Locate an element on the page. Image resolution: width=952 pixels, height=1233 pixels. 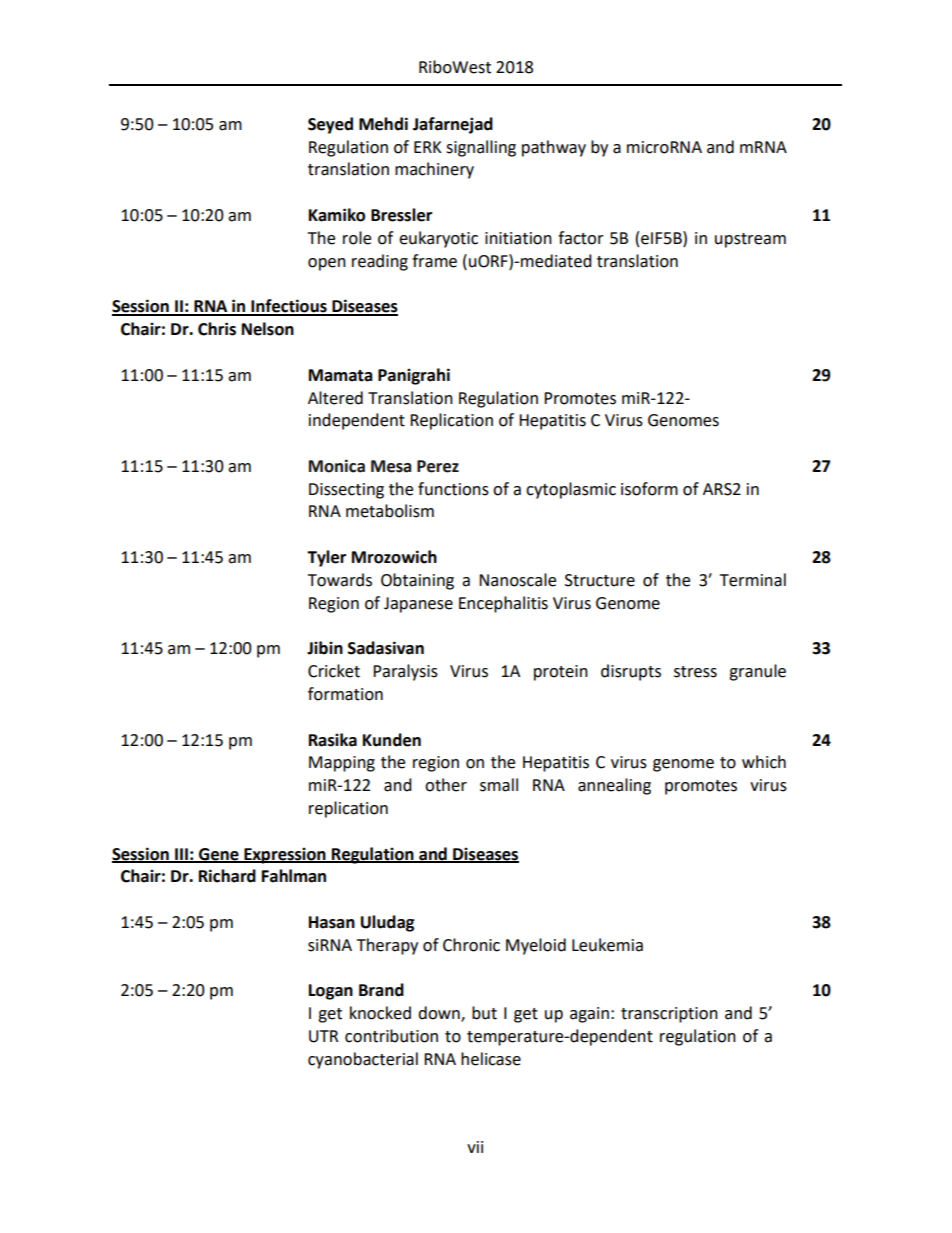
Terminal is located at coordinates (753, 580).
